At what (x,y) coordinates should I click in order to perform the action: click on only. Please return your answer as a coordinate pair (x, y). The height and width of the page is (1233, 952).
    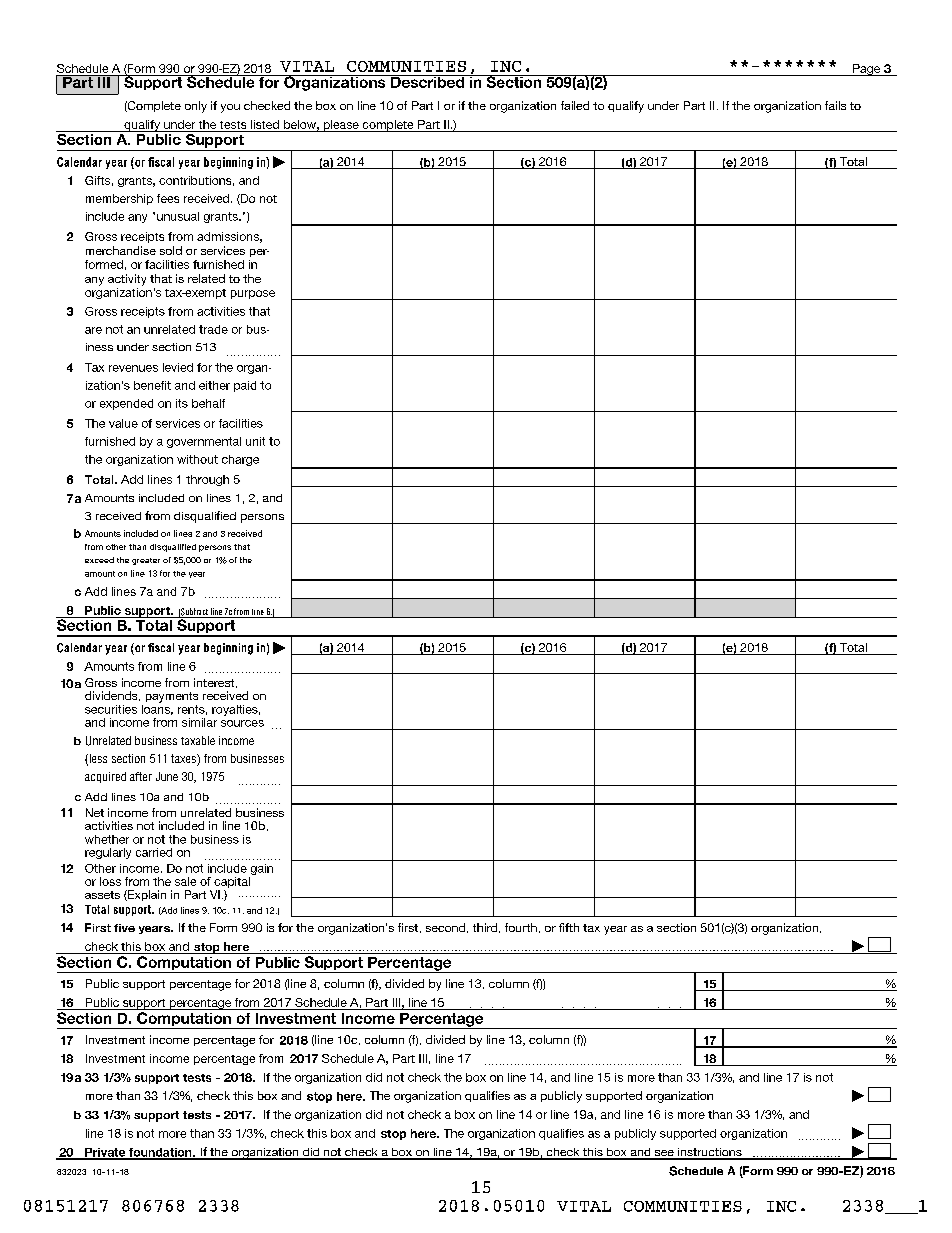
    Looking at the image, I should click on (196, 107).
